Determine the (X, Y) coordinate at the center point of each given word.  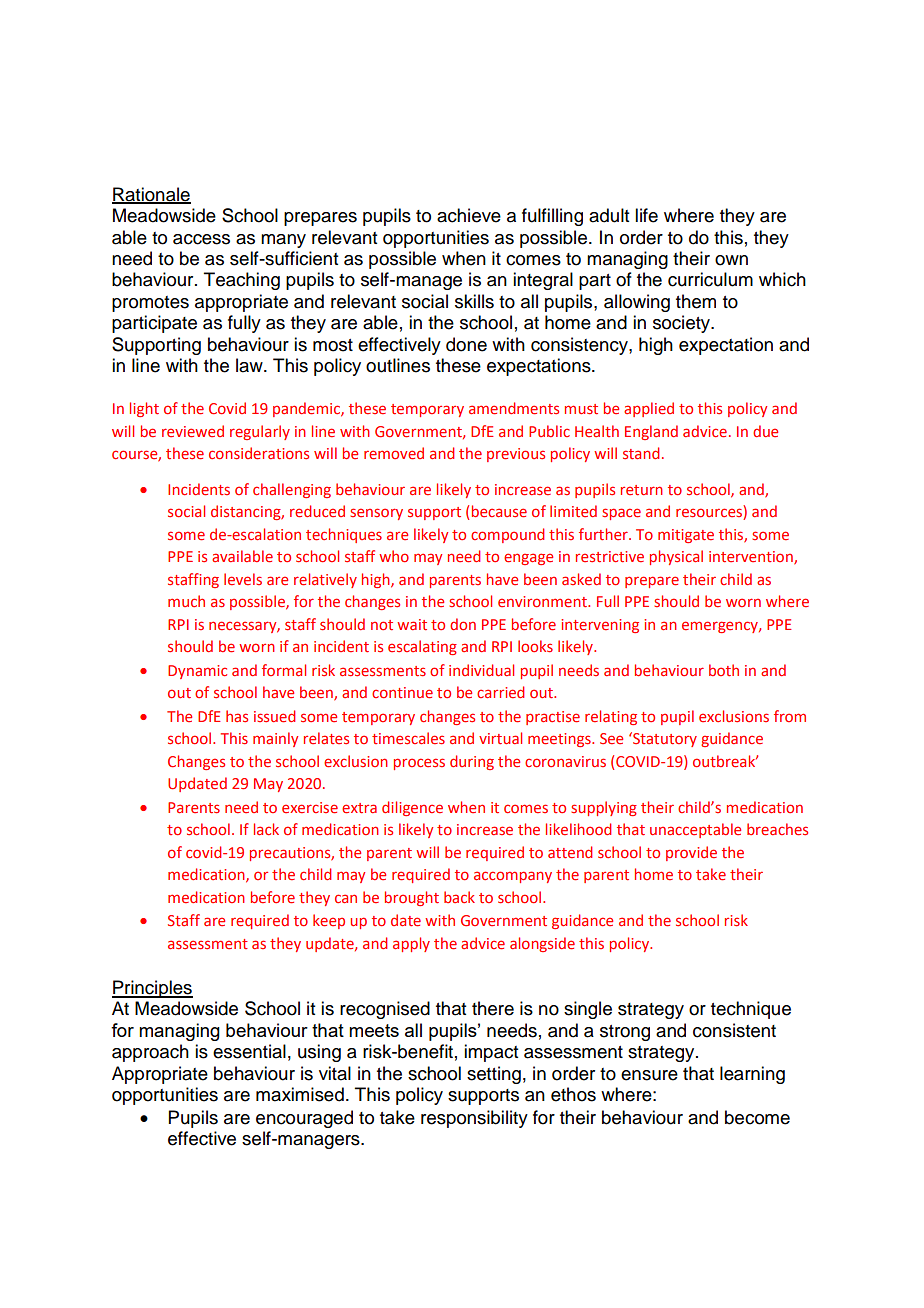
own (731, 260)
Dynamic (197, 672)
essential (249, 1051)
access (201, 239)
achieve (469, 215)
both (724, 670)
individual (481, 670)
